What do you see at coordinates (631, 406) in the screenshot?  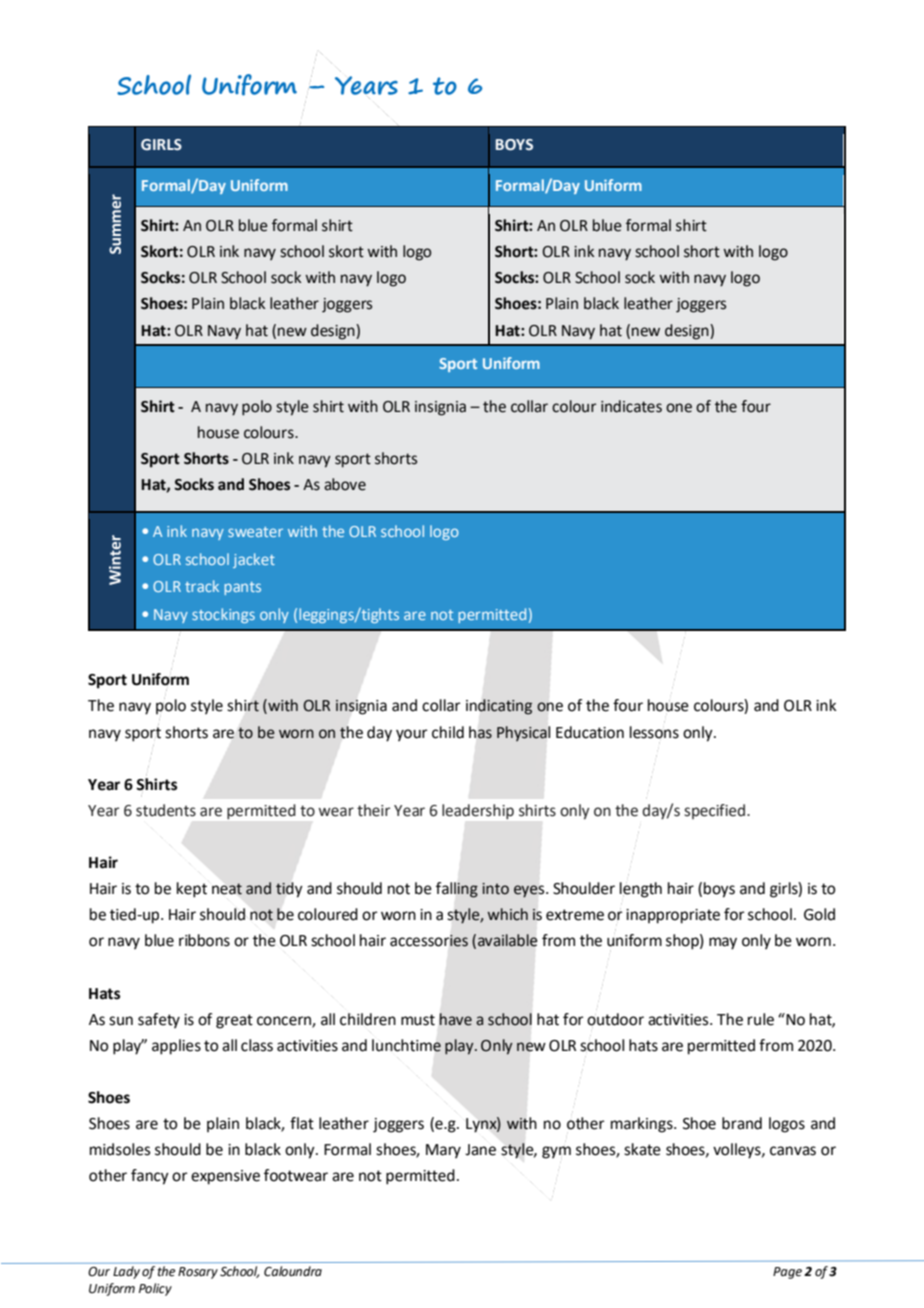 I see `indicates` at bounding box center [631, 406].
